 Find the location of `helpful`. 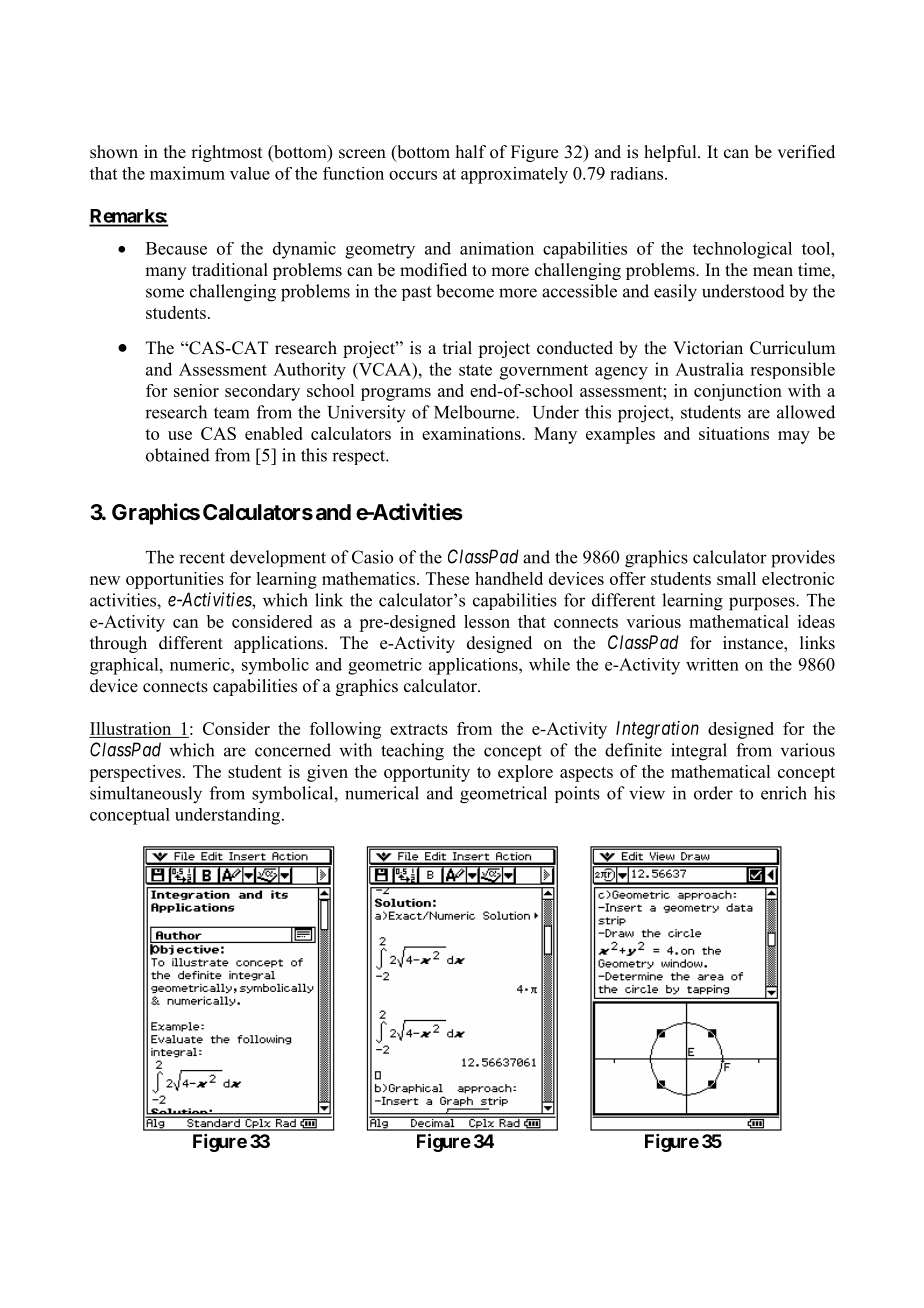

helpful is located at coordinates (671, 153).
